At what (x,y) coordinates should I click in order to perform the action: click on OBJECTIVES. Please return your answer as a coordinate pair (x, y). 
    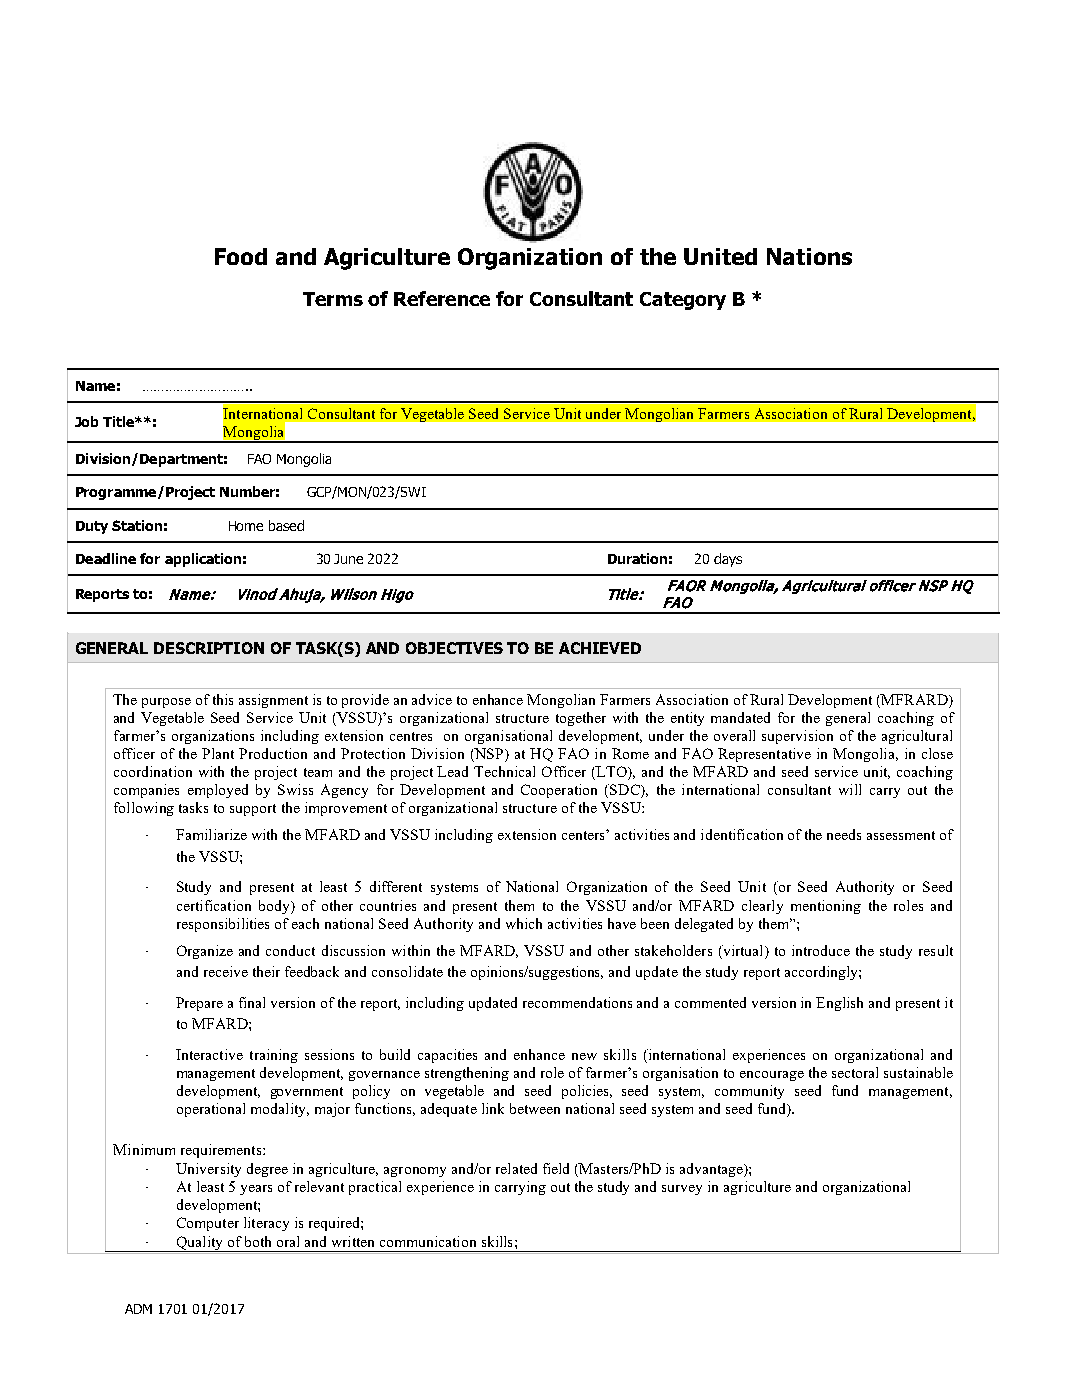
    Looking at the image, I should click on (454, 648).
